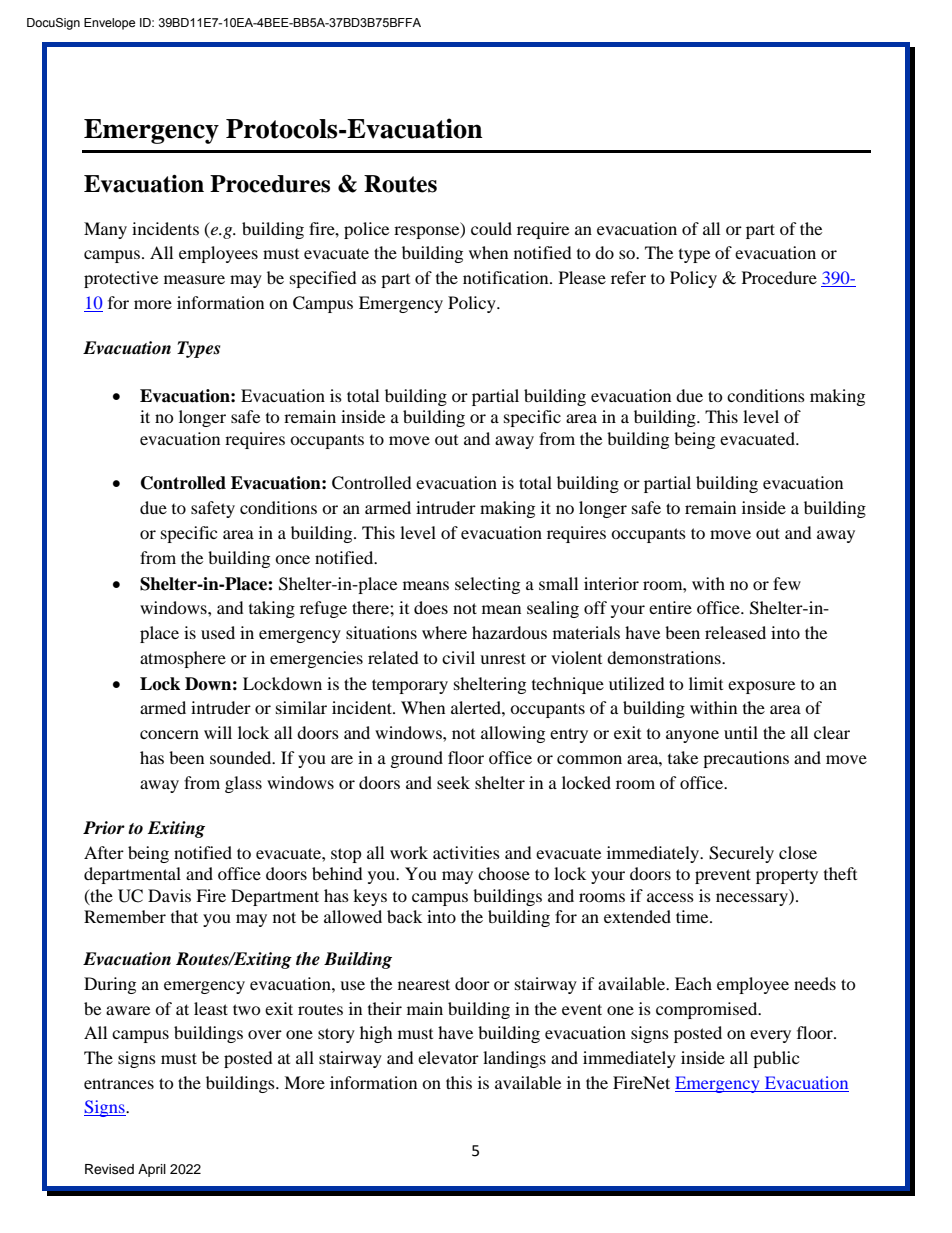 The image size is (952, 1233). I want to click on notification, so click(507, 277).
